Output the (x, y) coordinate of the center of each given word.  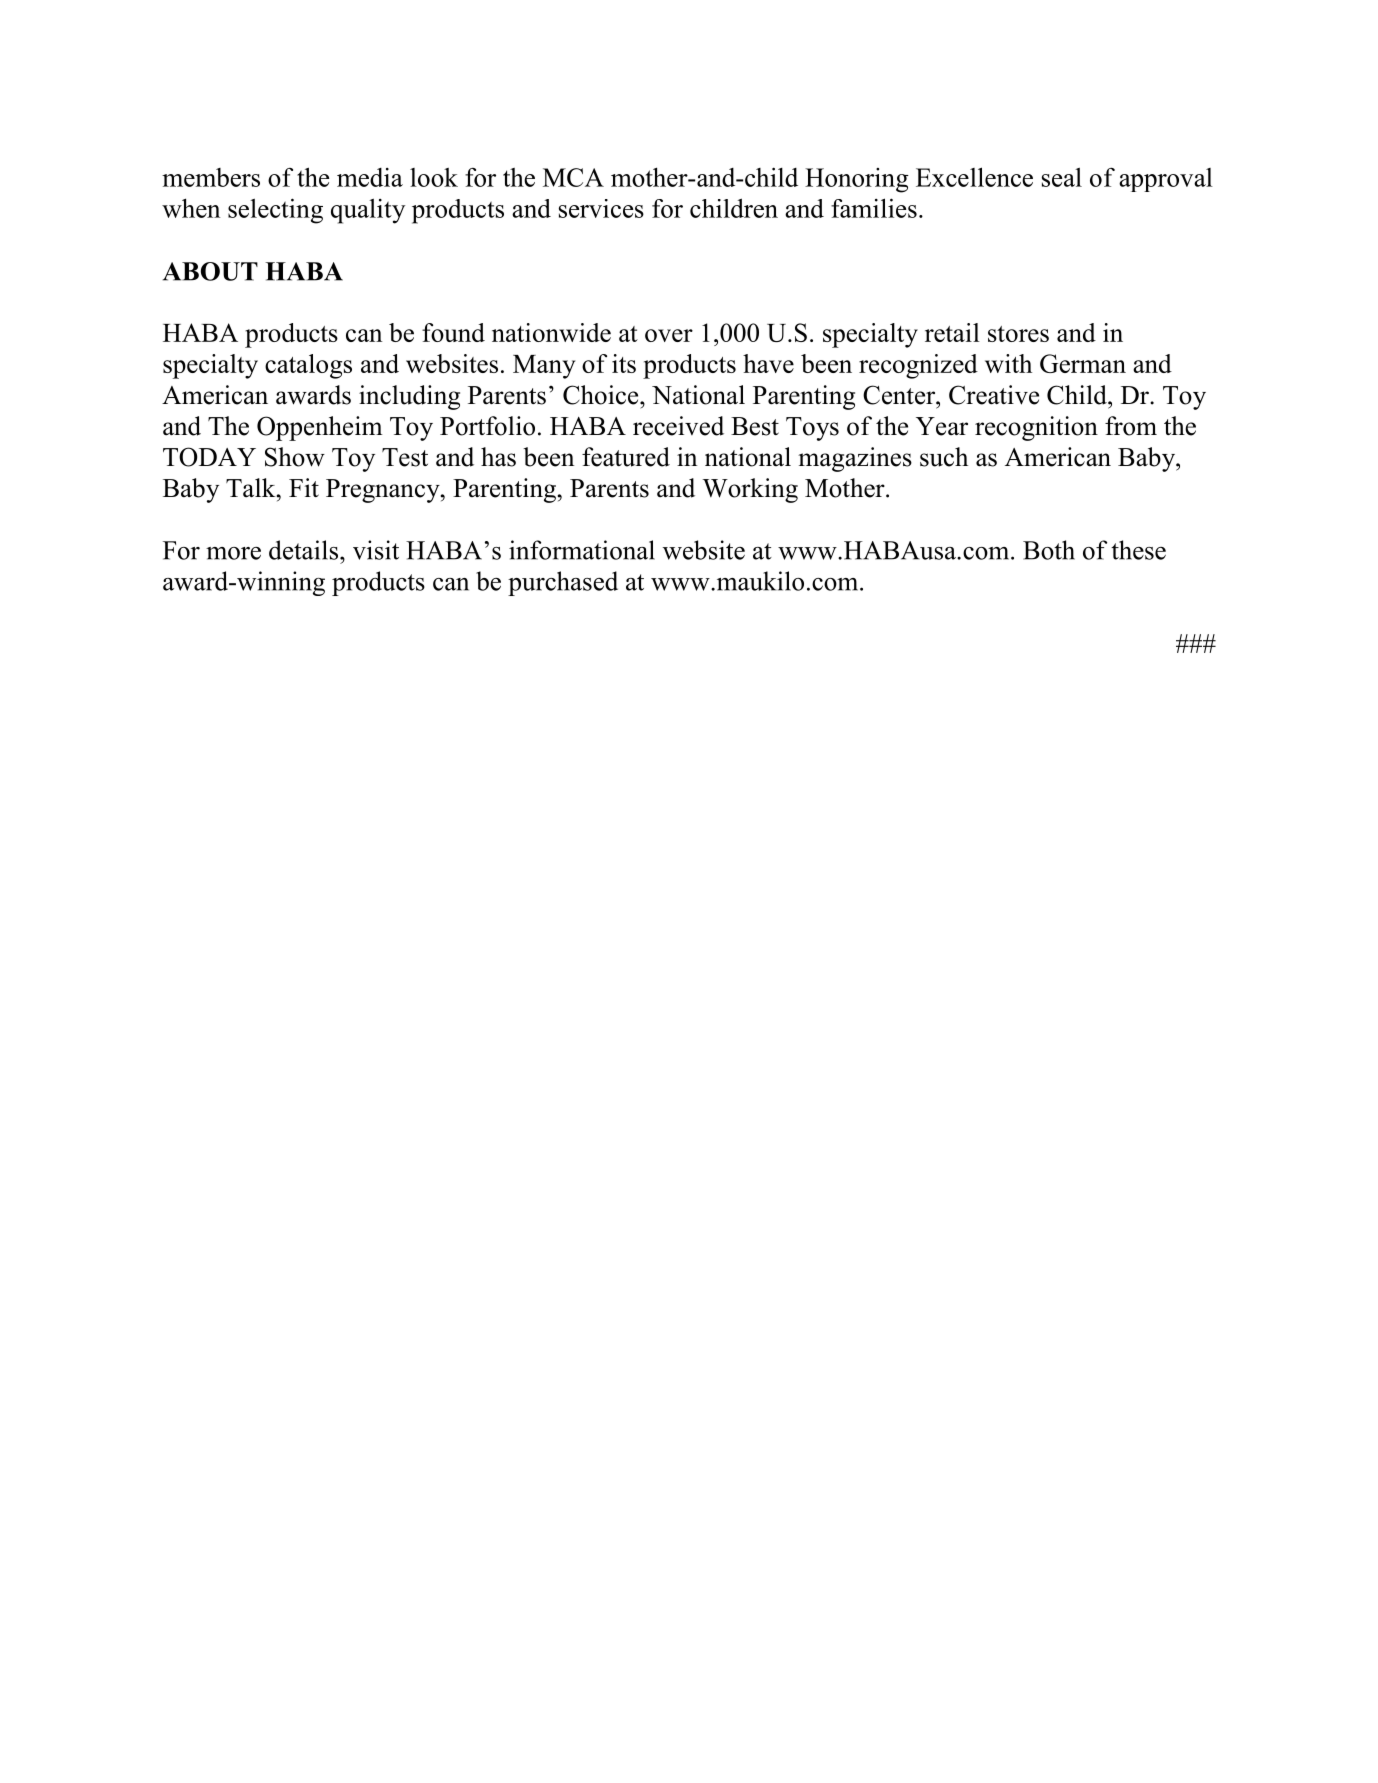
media (370, 177)
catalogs (308, 366)
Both (1049, 550)
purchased (563, 583)
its (624, 363)
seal (1062, 177)
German (1083, 363)
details (305, 550)
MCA (573, 177)
